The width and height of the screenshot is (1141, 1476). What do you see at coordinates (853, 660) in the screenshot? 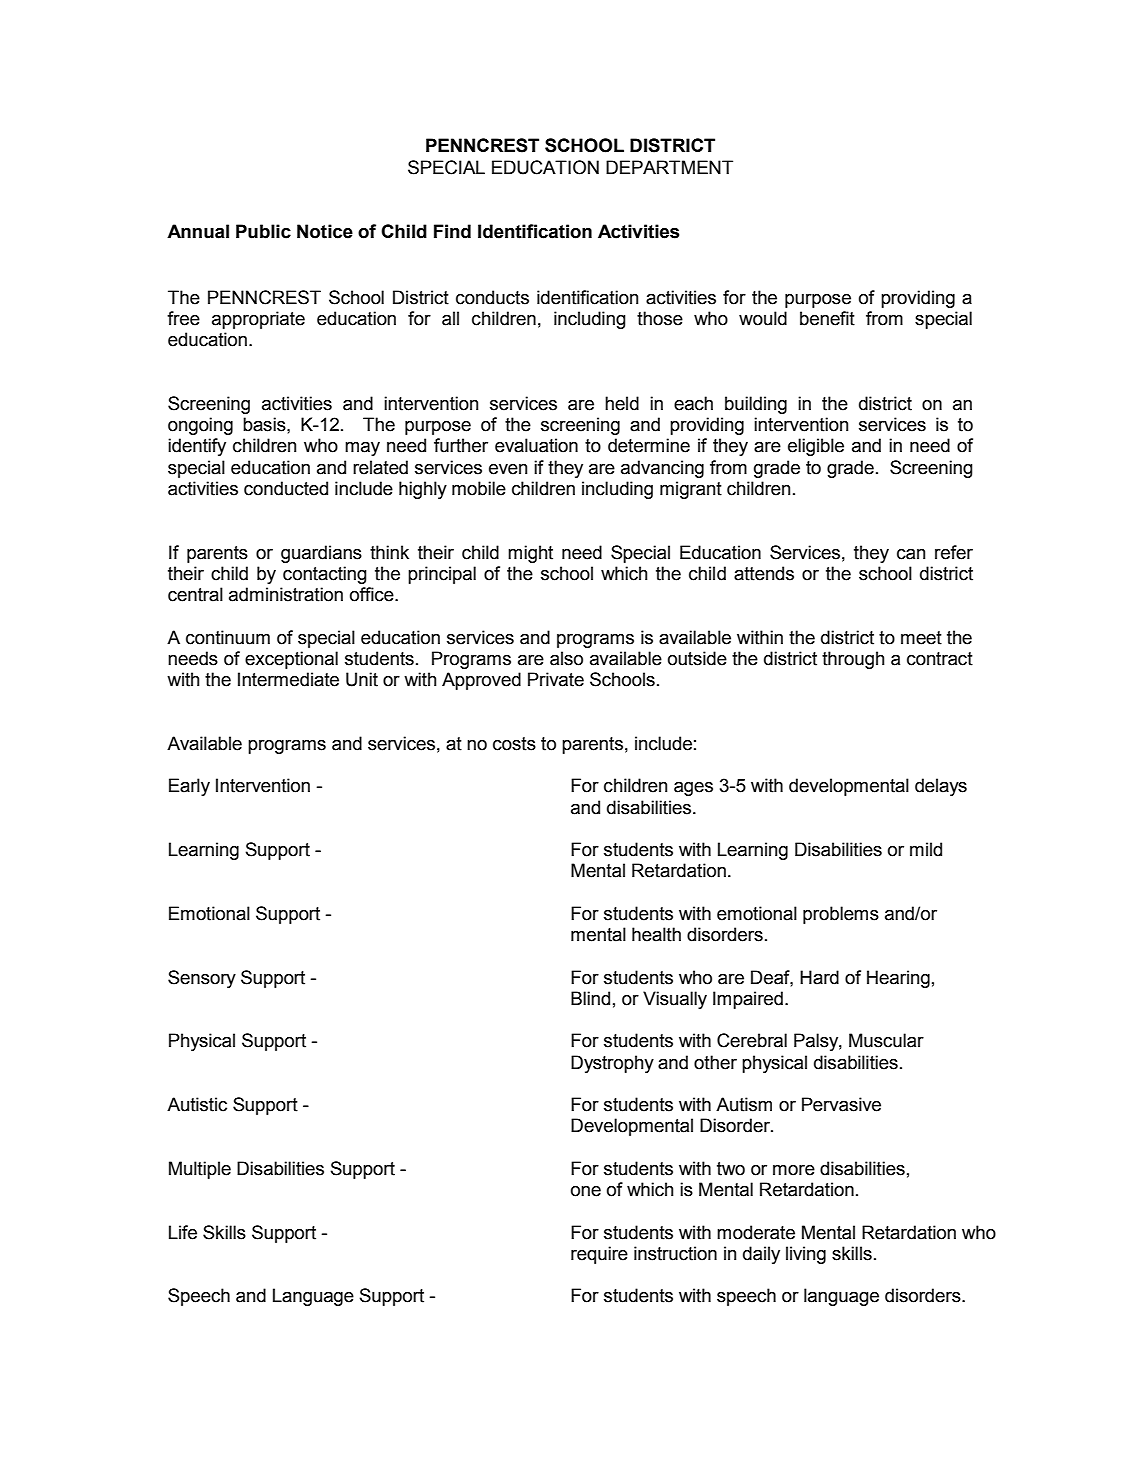
I see `through` at bounding box center [853, 660].
